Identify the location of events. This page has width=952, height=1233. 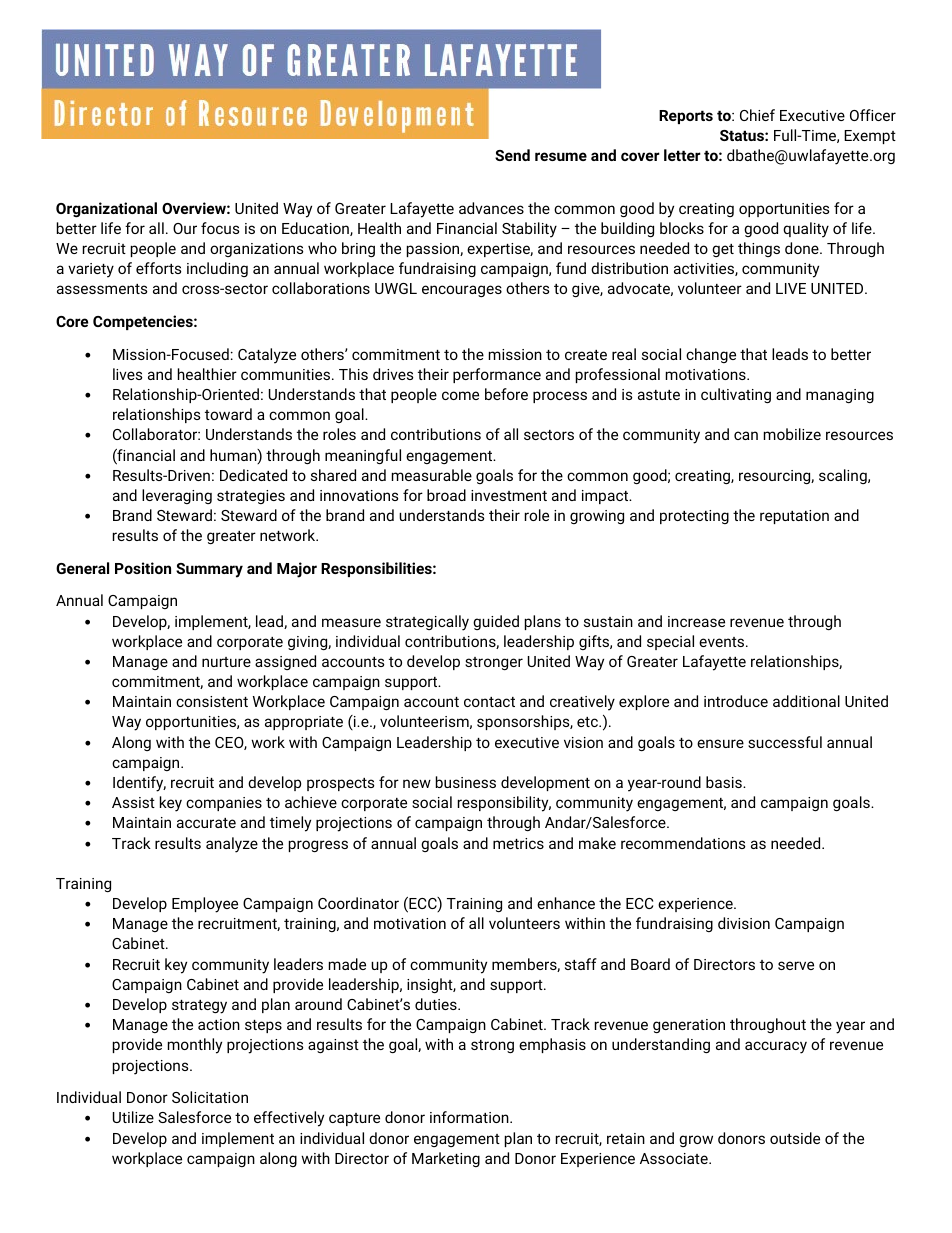
(723, 642).
